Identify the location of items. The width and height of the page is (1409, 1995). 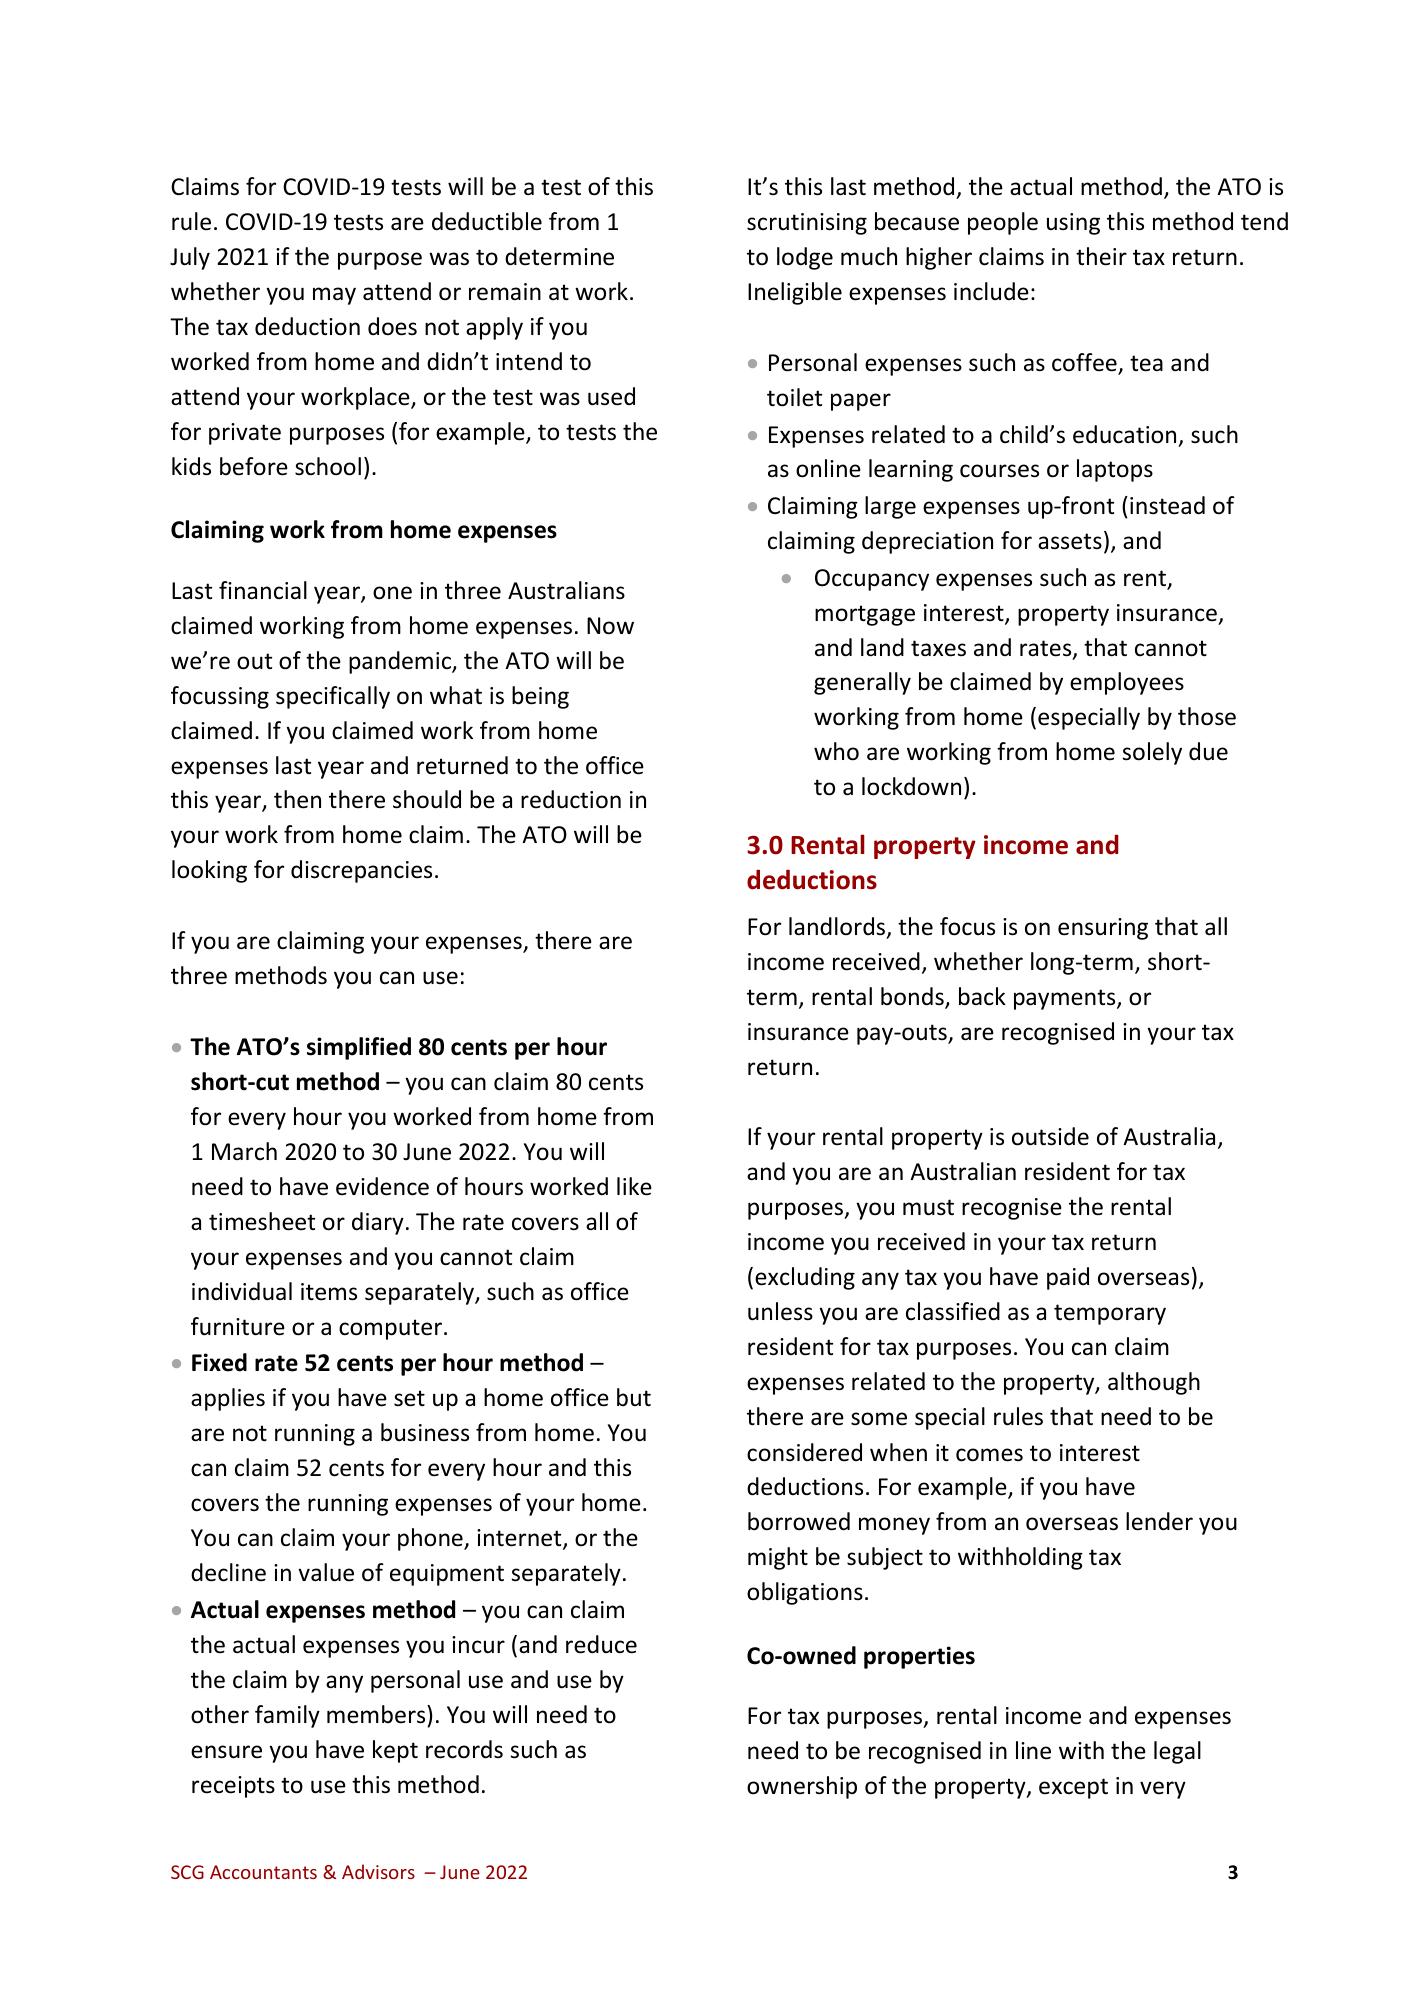
(329, 1292).
